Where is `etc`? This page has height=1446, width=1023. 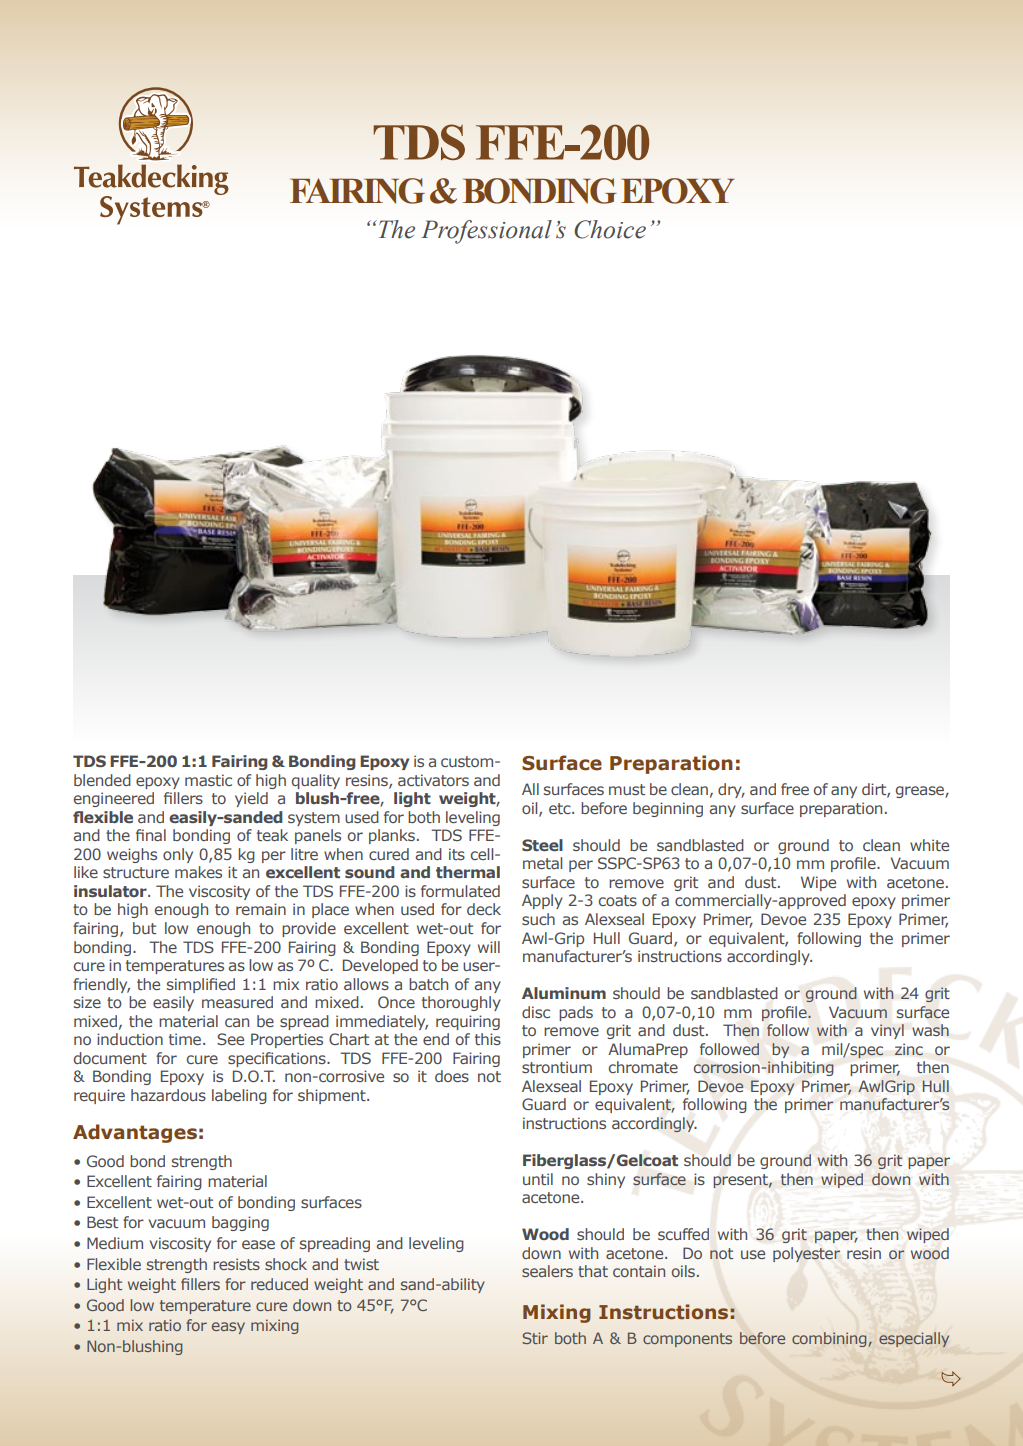 etc is located at coordinates (561, 808).
